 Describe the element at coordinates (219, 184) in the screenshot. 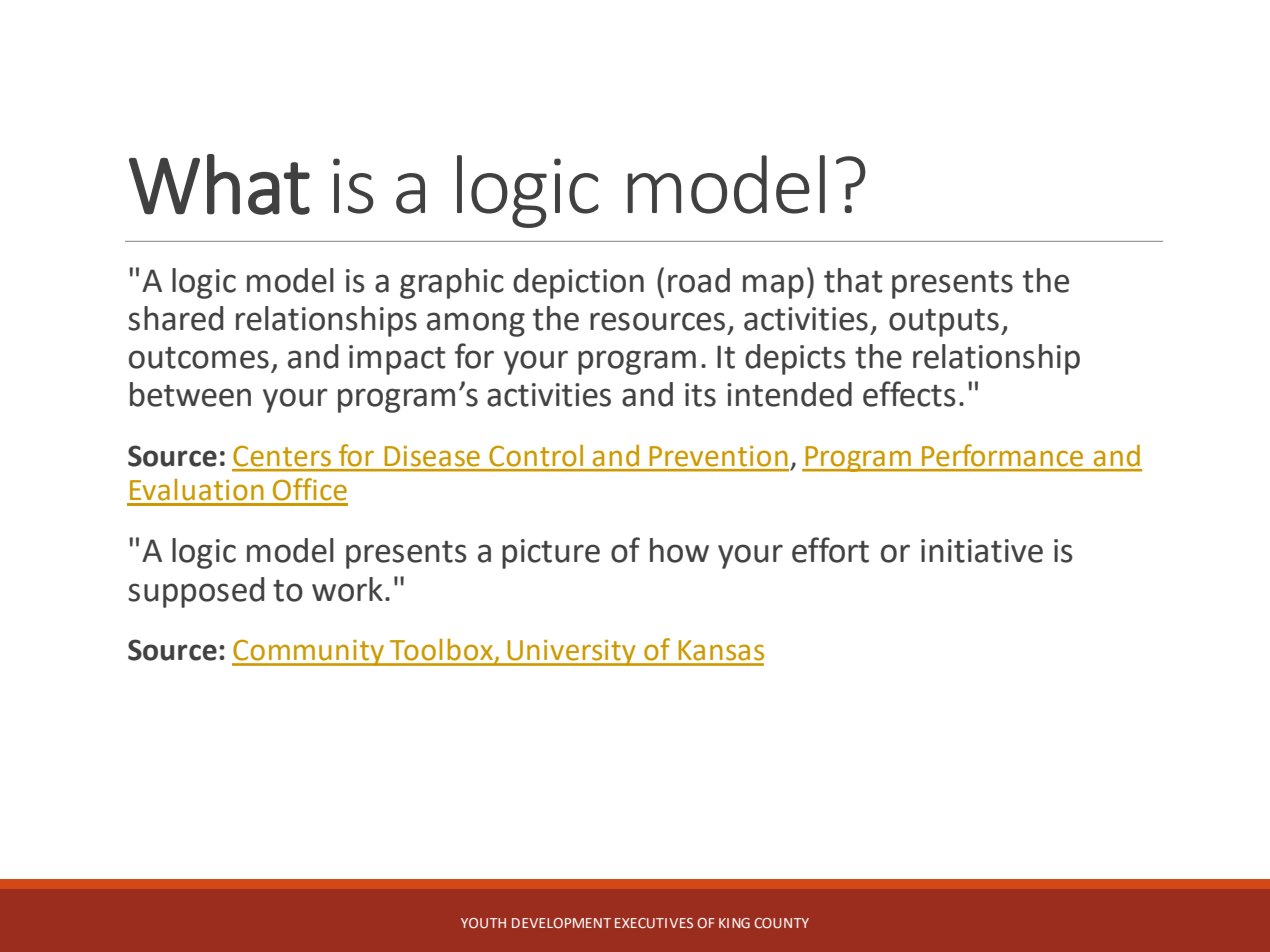

I see `What` at that location.
